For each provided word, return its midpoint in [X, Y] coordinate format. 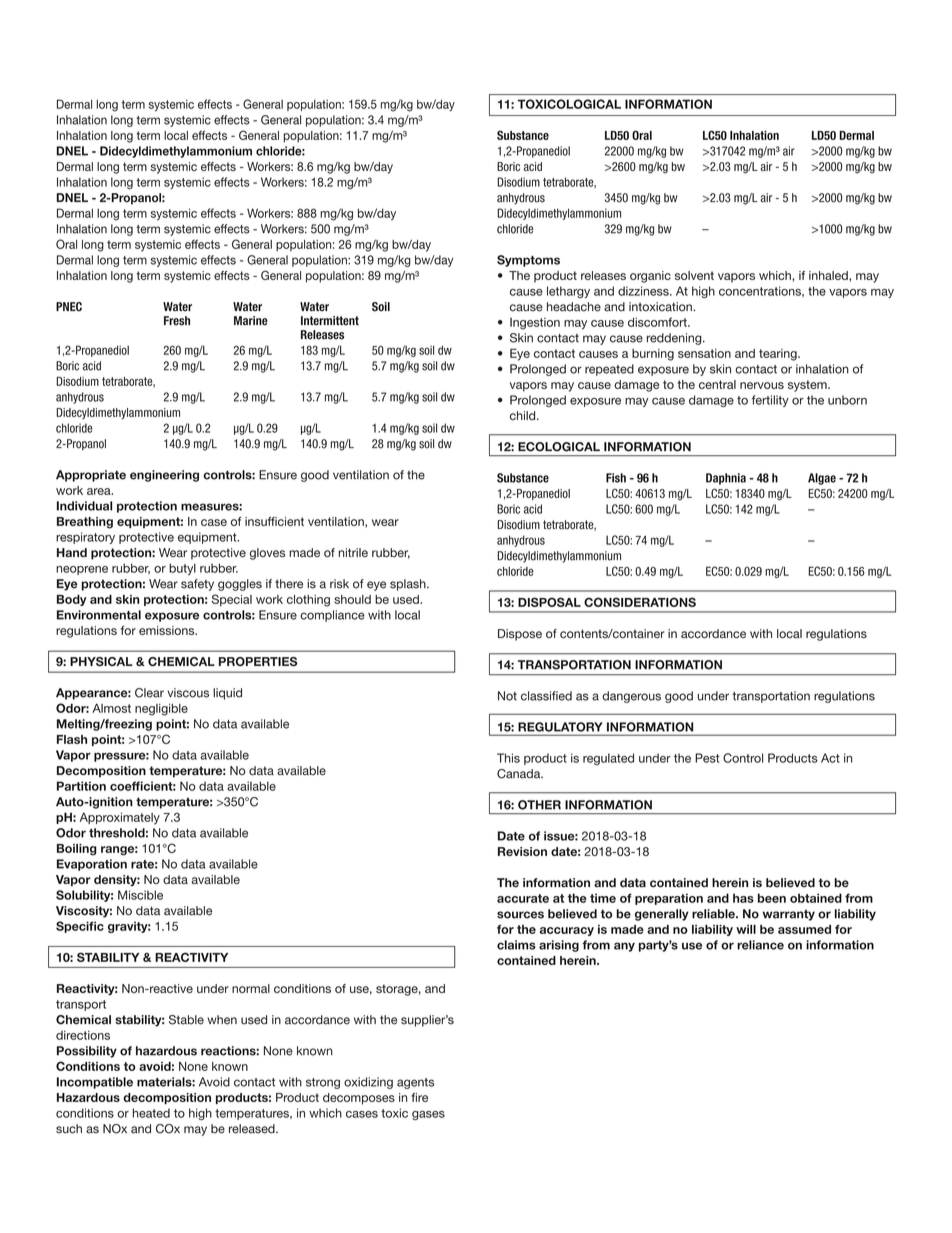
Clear [149, 693]
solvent [694, 275]
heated [151, 1113]
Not [507, 696]
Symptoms [528, 261]
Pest [707, 758]
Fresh [177, 321]
